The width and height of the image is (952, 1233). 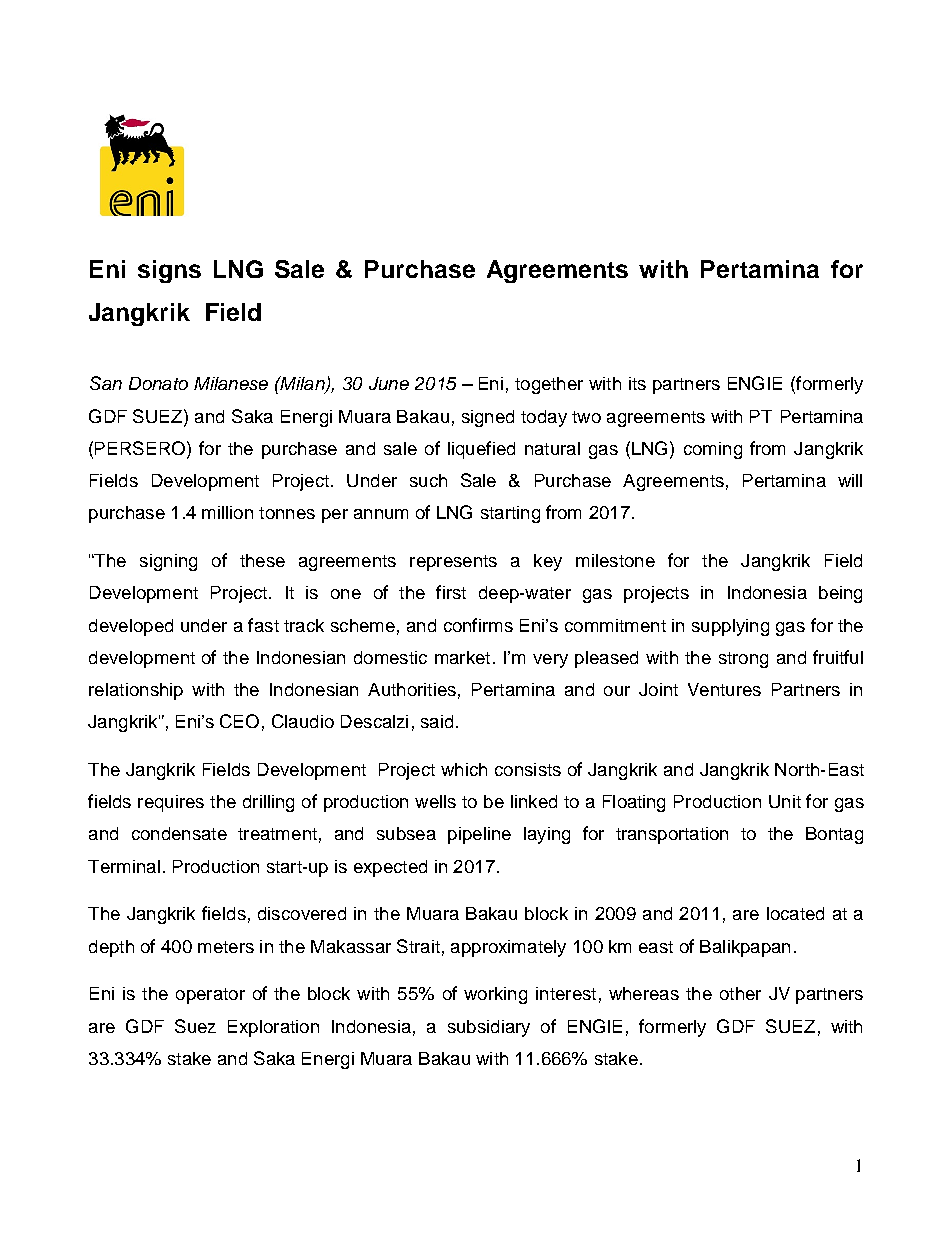 I want to click on signs, so click(x=169, y=271).
